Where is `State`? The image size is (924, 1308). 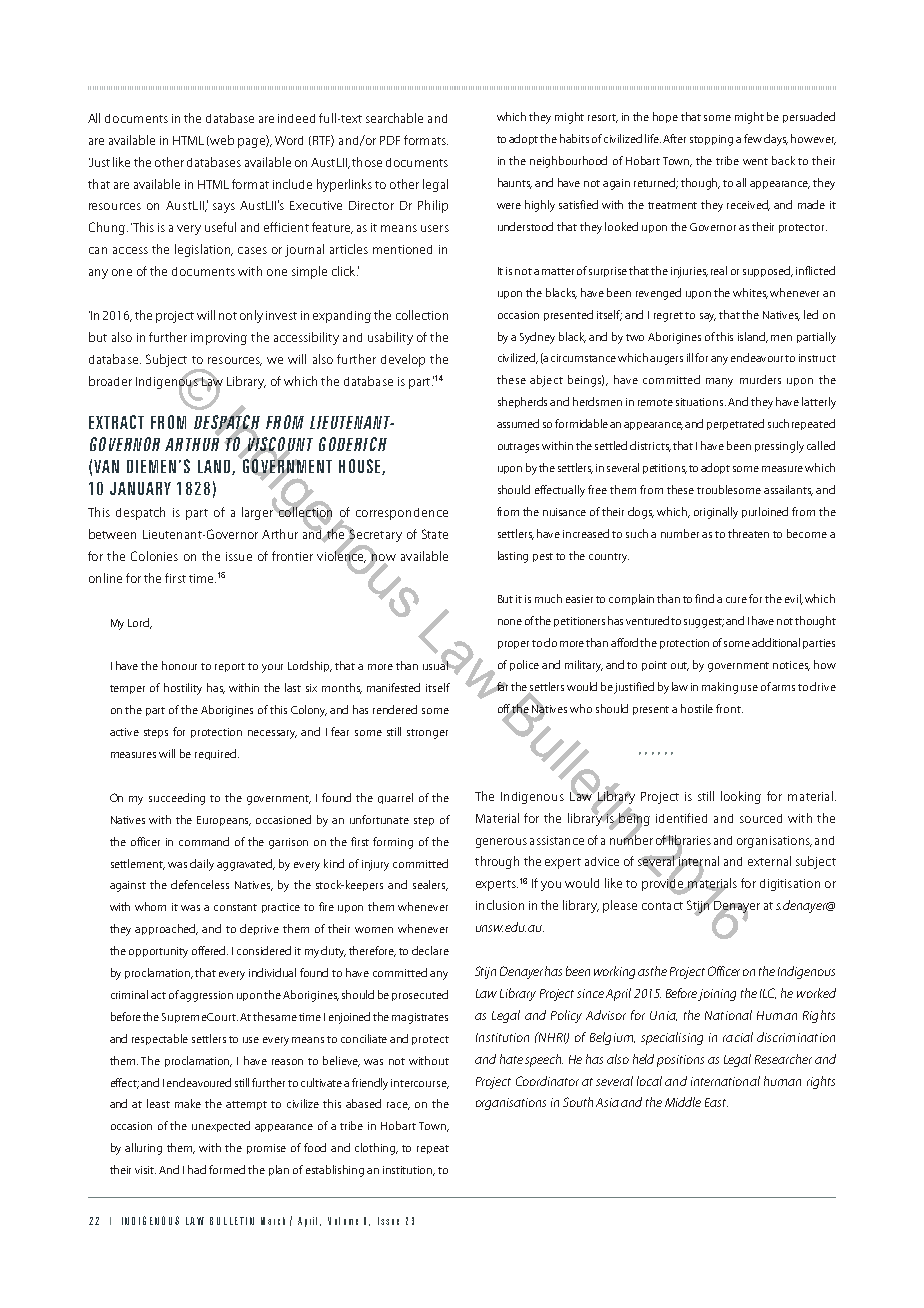 State is located at coordinates (435, 534).
